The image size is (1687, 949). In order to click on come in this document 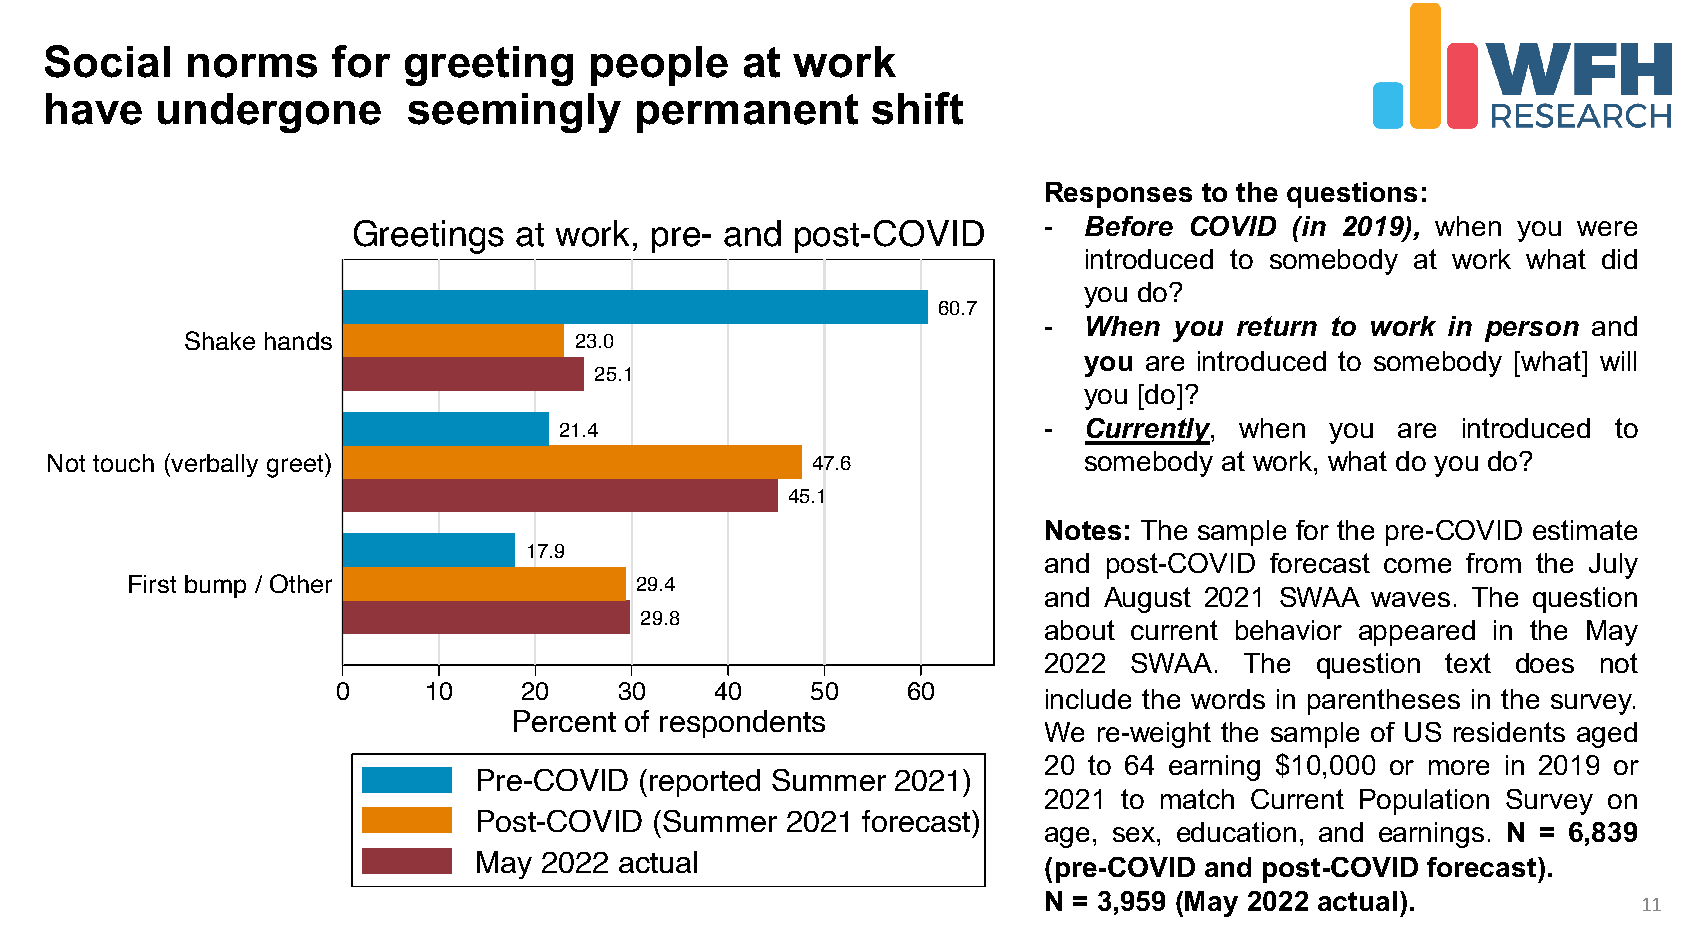, I will do `click(1417, 565)`.
